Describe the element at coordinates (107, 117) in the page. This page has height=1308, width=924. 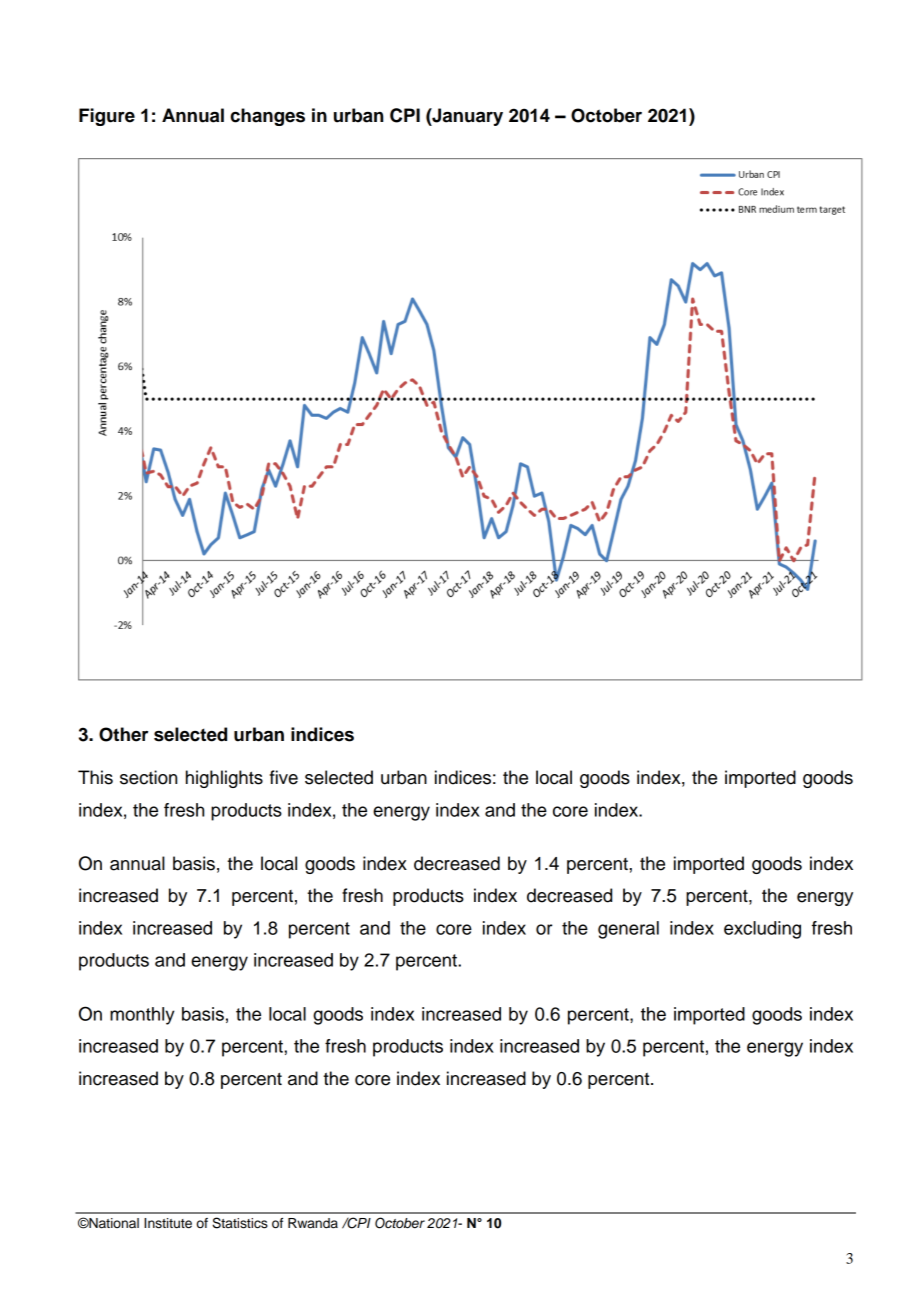
I see `Figure` at that location.
